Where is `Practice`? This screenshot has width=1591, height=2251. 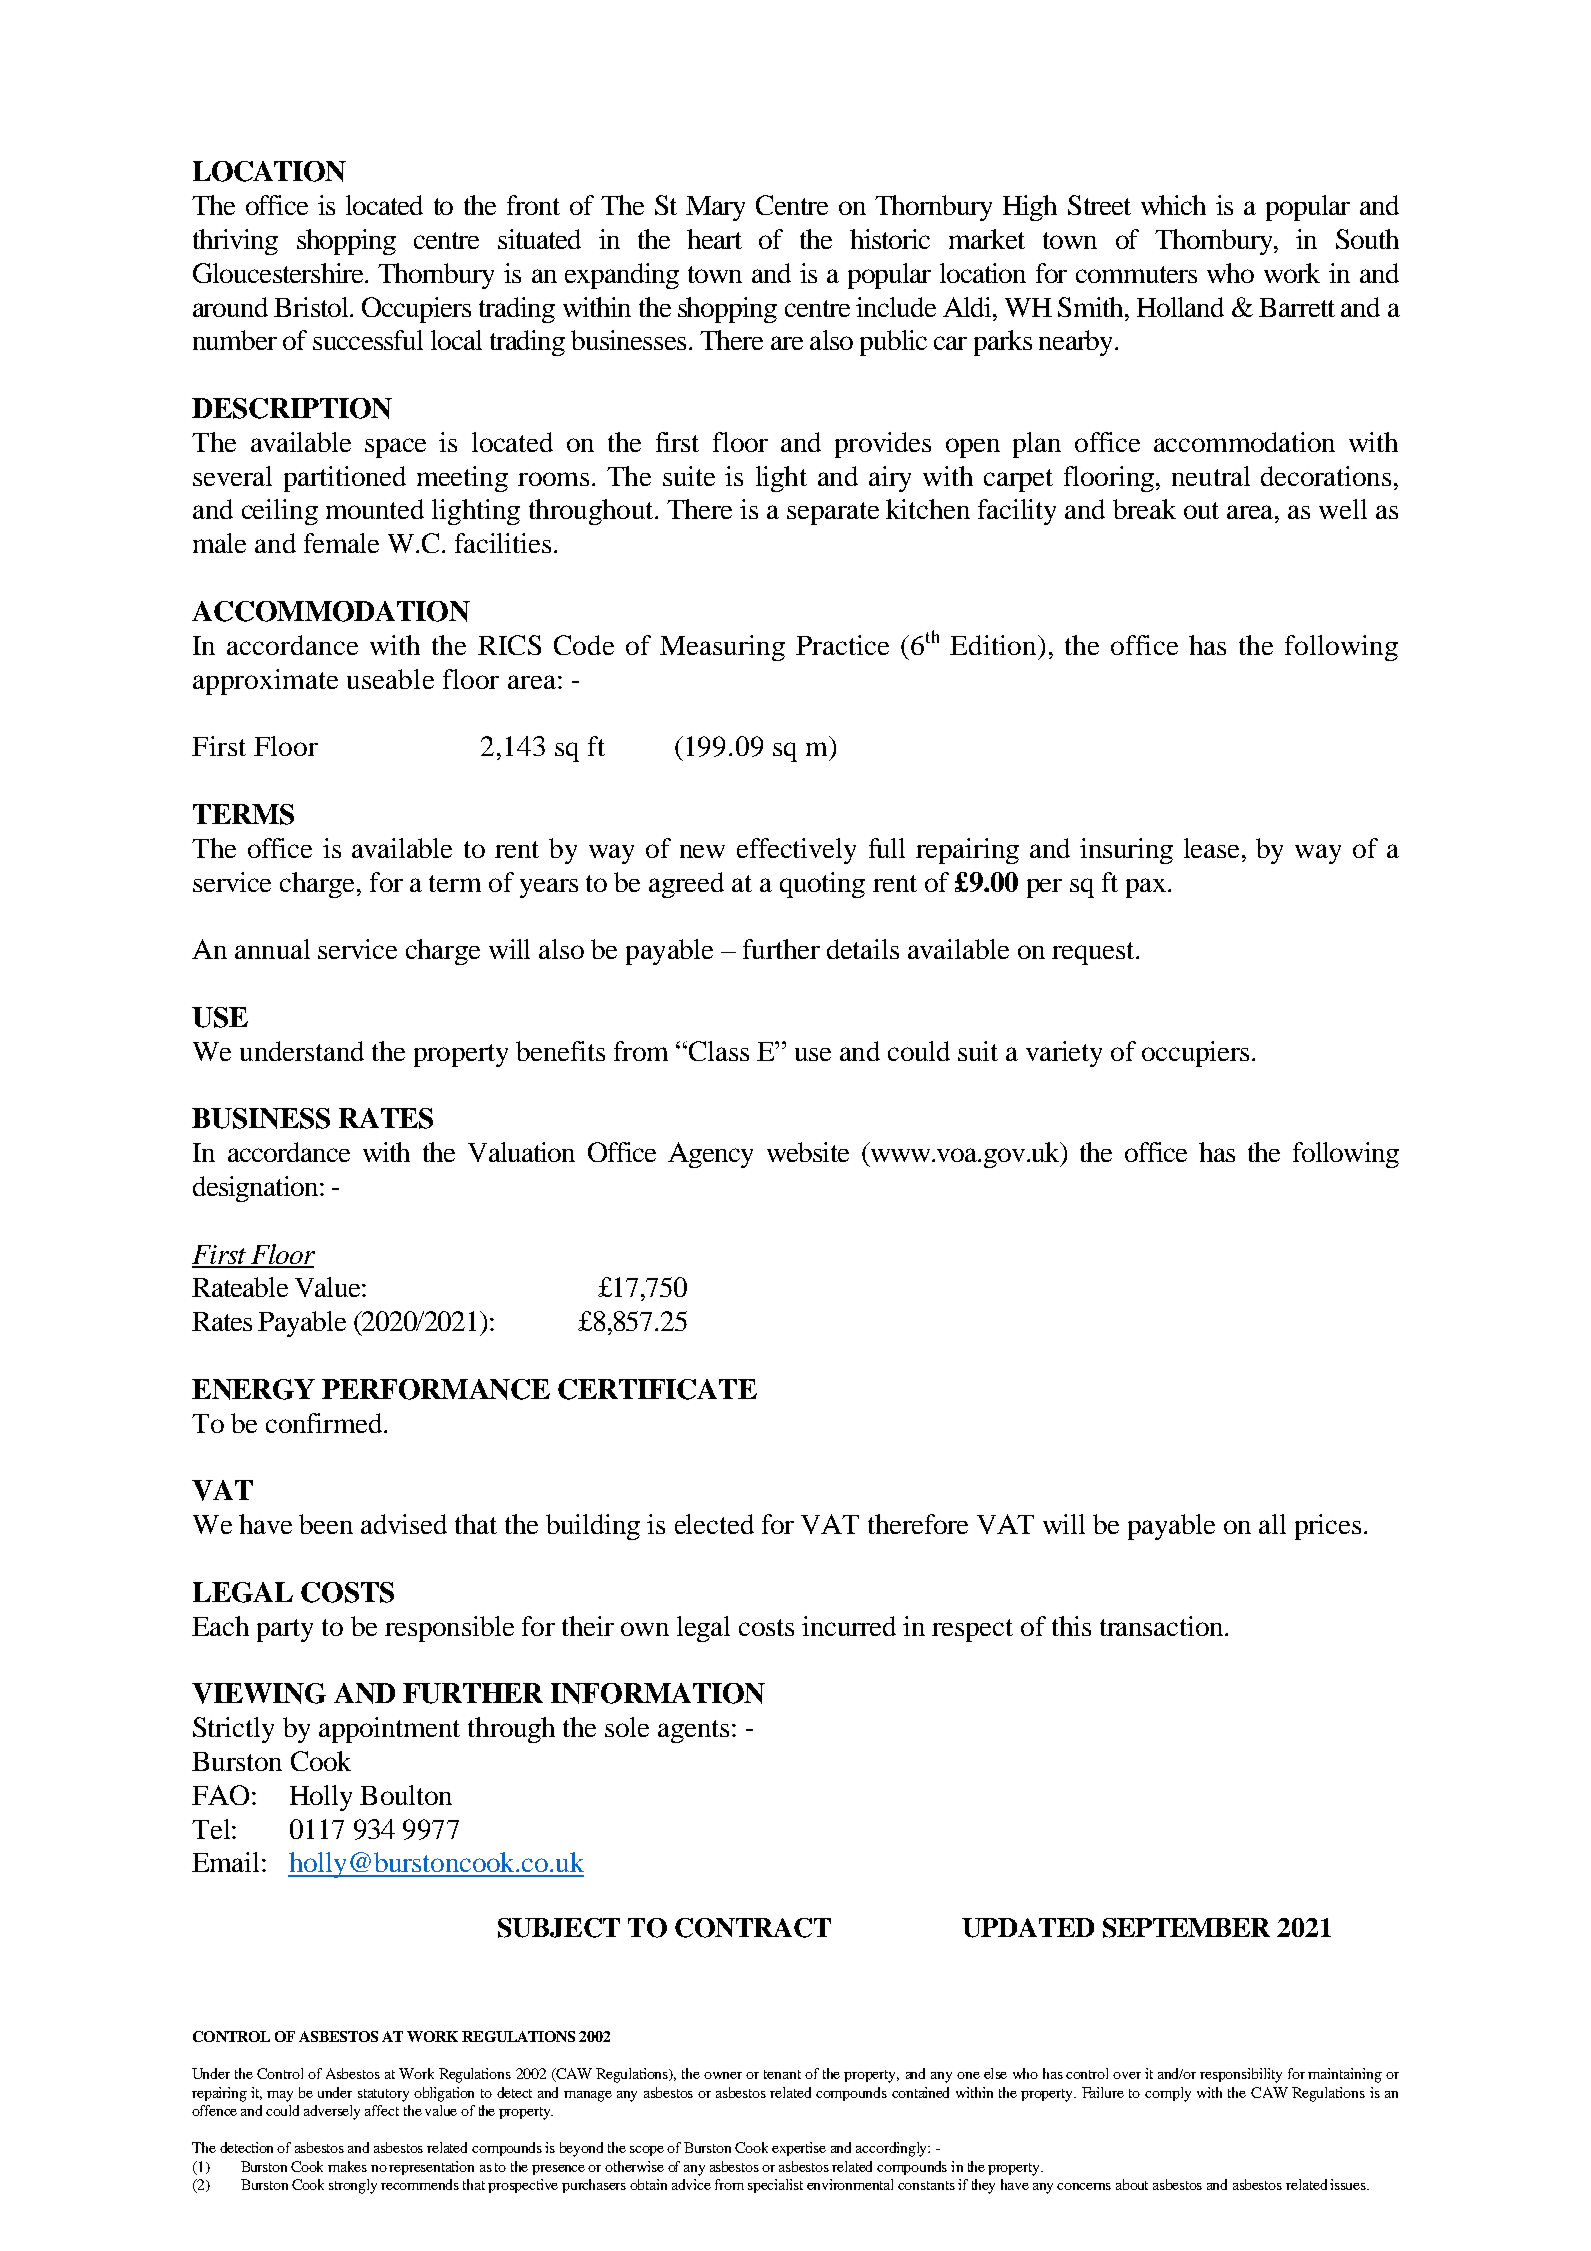
Practice is located at coordinates (842, 645).
